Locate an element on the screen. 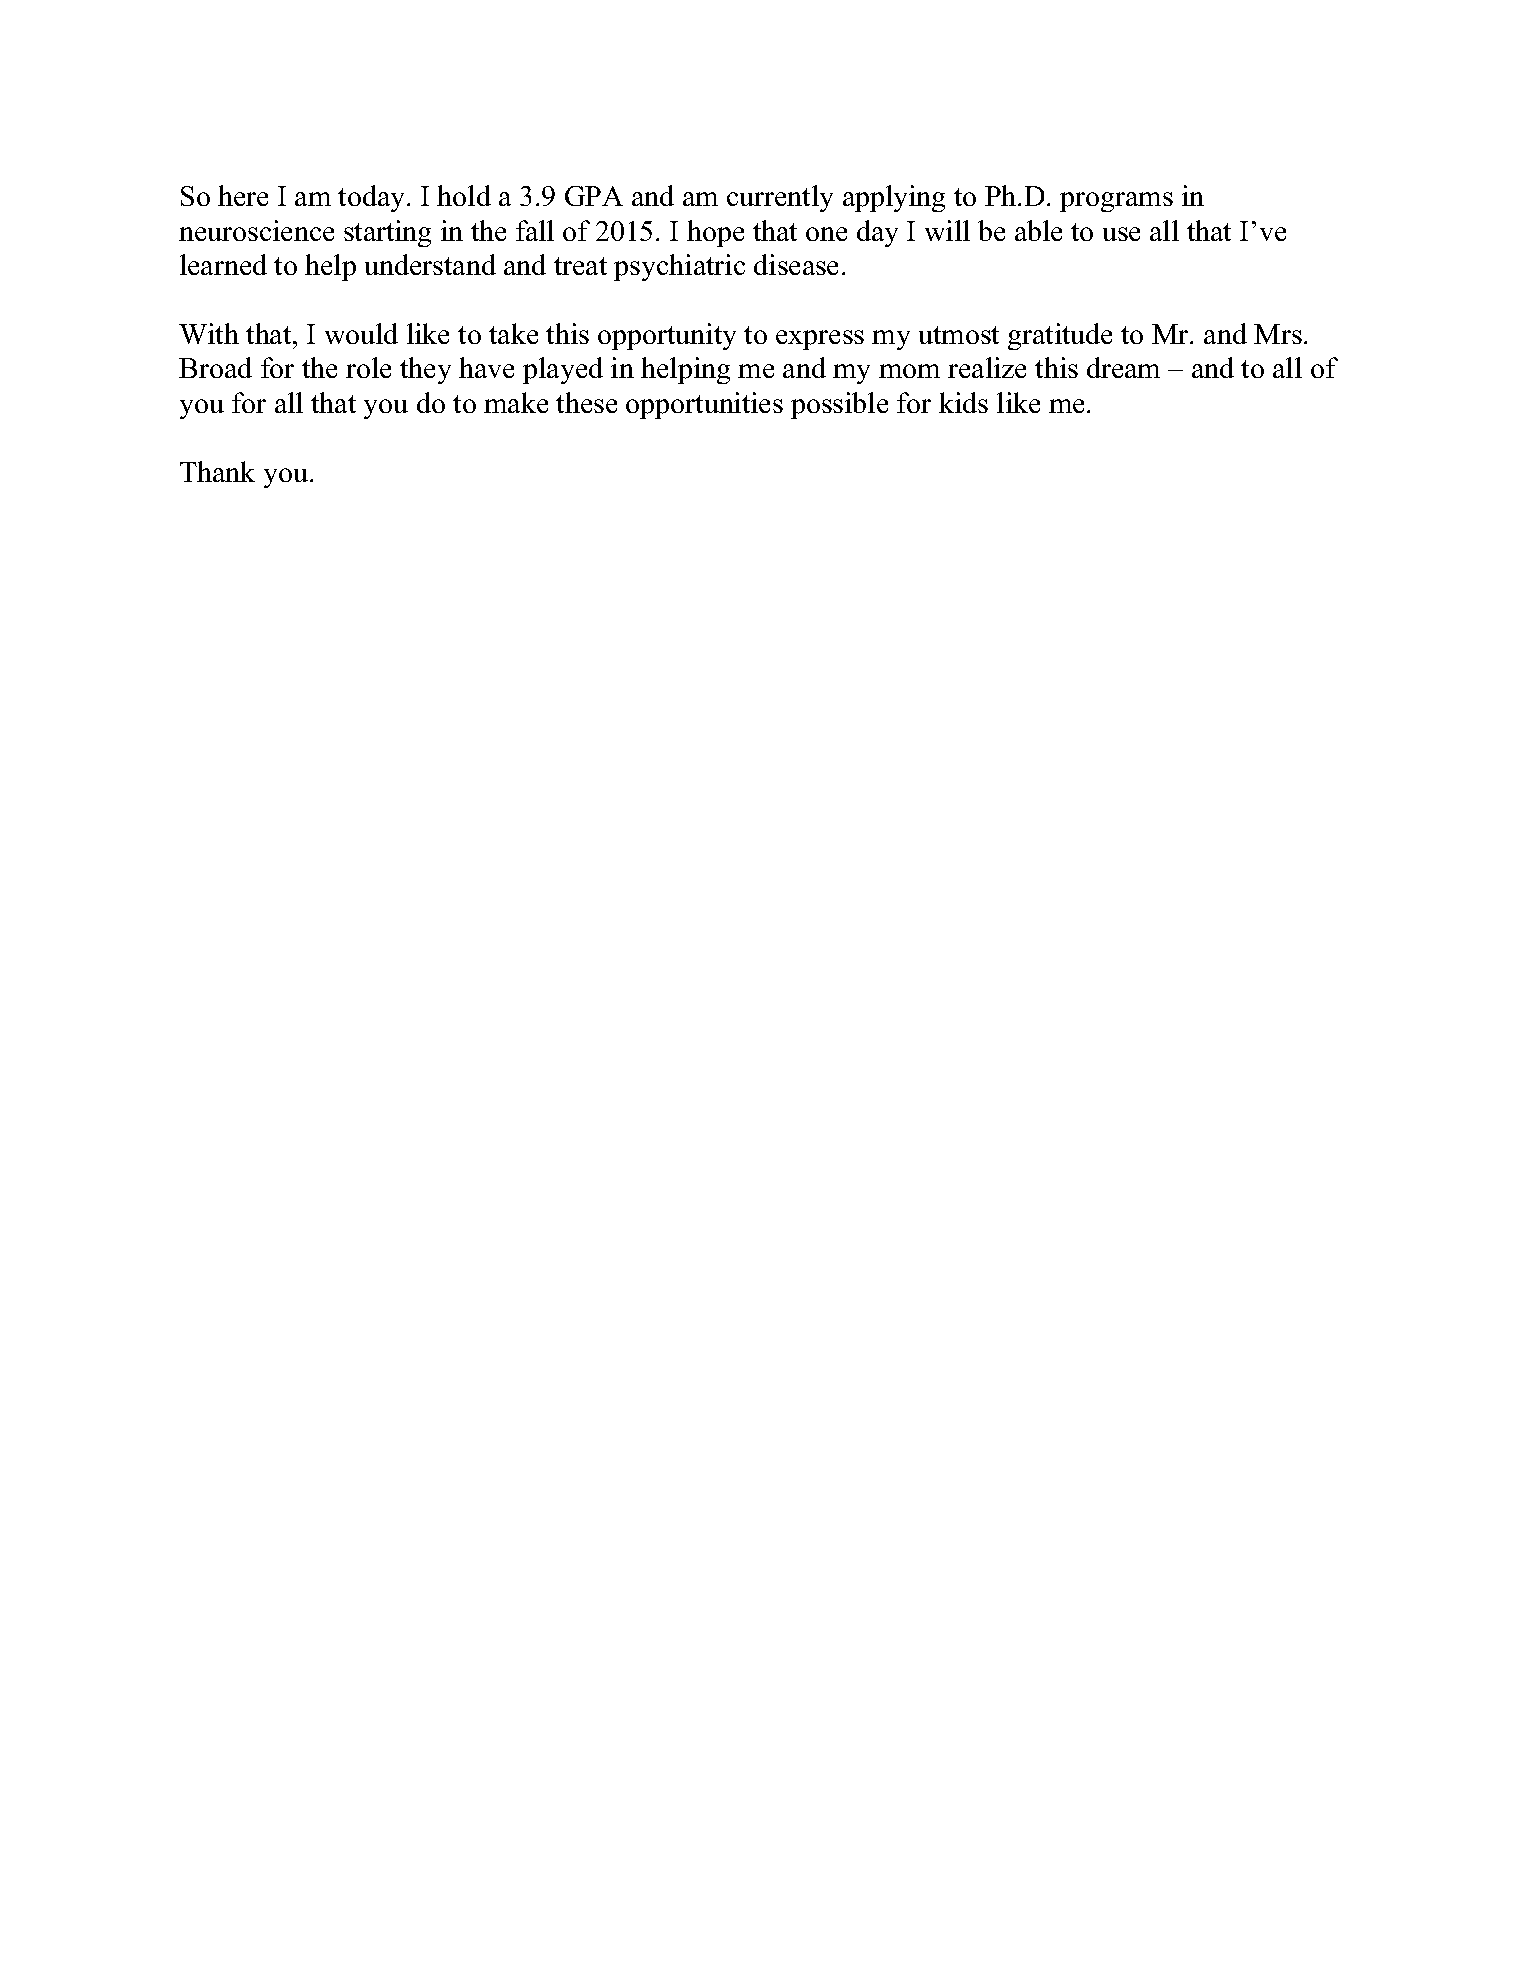 The image size is (1527, 1976). opportunities is located at coordinates (704, 405).
